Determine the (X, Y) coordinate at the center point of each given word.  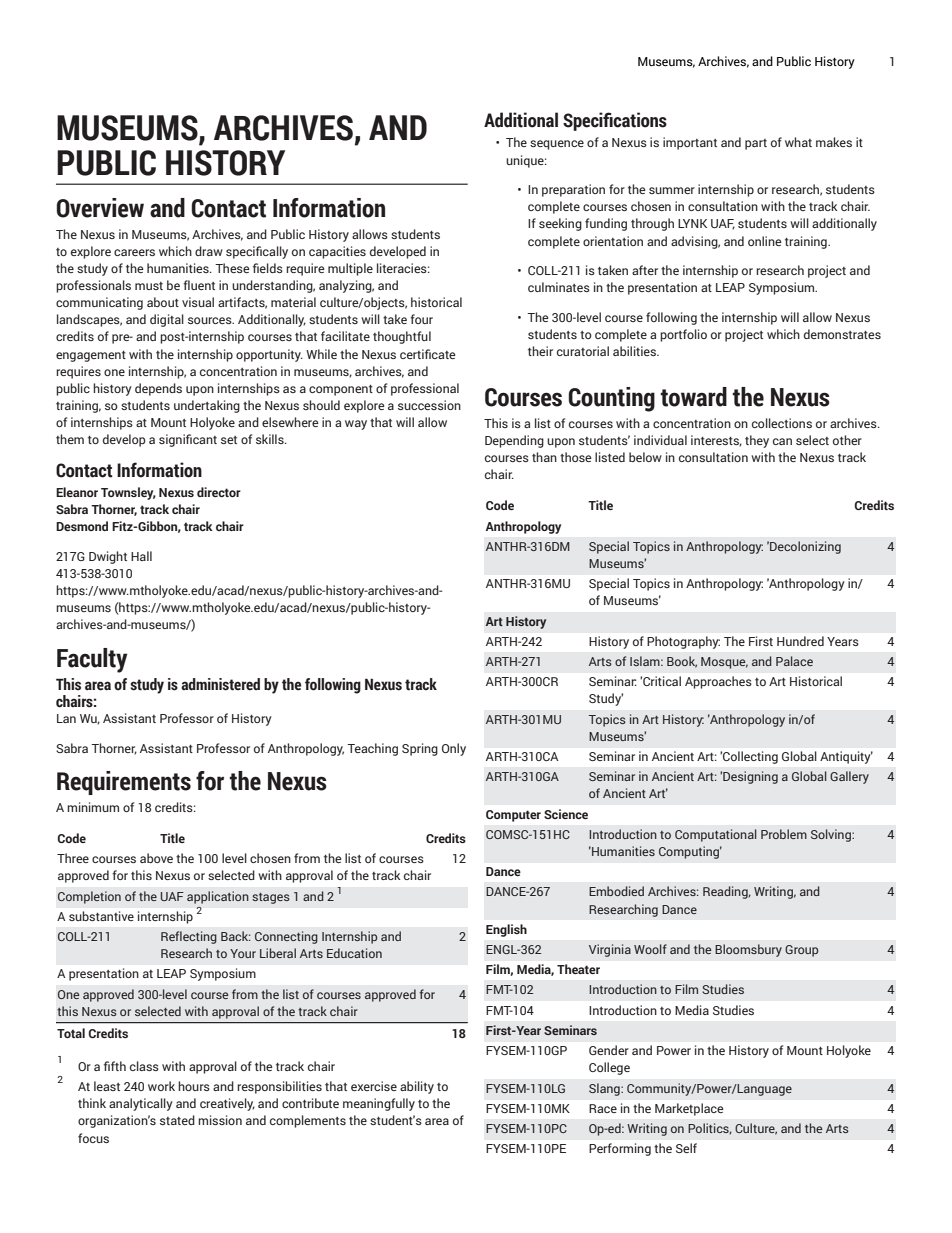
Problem (784, 834)
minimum (93, 807)
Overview (100, 208)
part (756, 144)
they (757, 441)
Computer (513, 816)
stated (177, 1120)
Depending (514, 441)
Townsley (128, 493)
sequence (557, 145)
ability (417, 1087)
